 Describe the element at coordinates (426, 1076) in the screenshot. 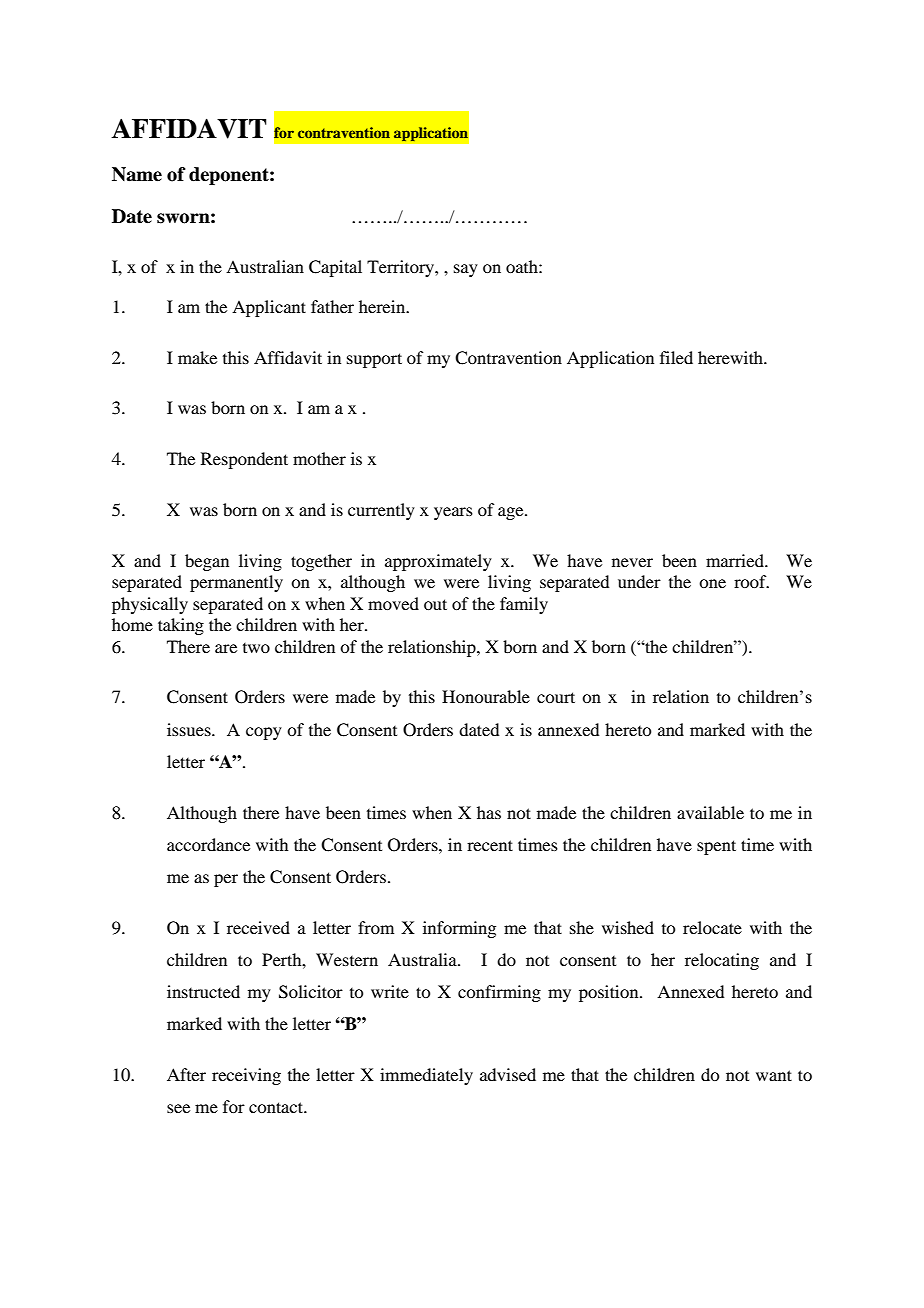

I see `immediately` at that location.
